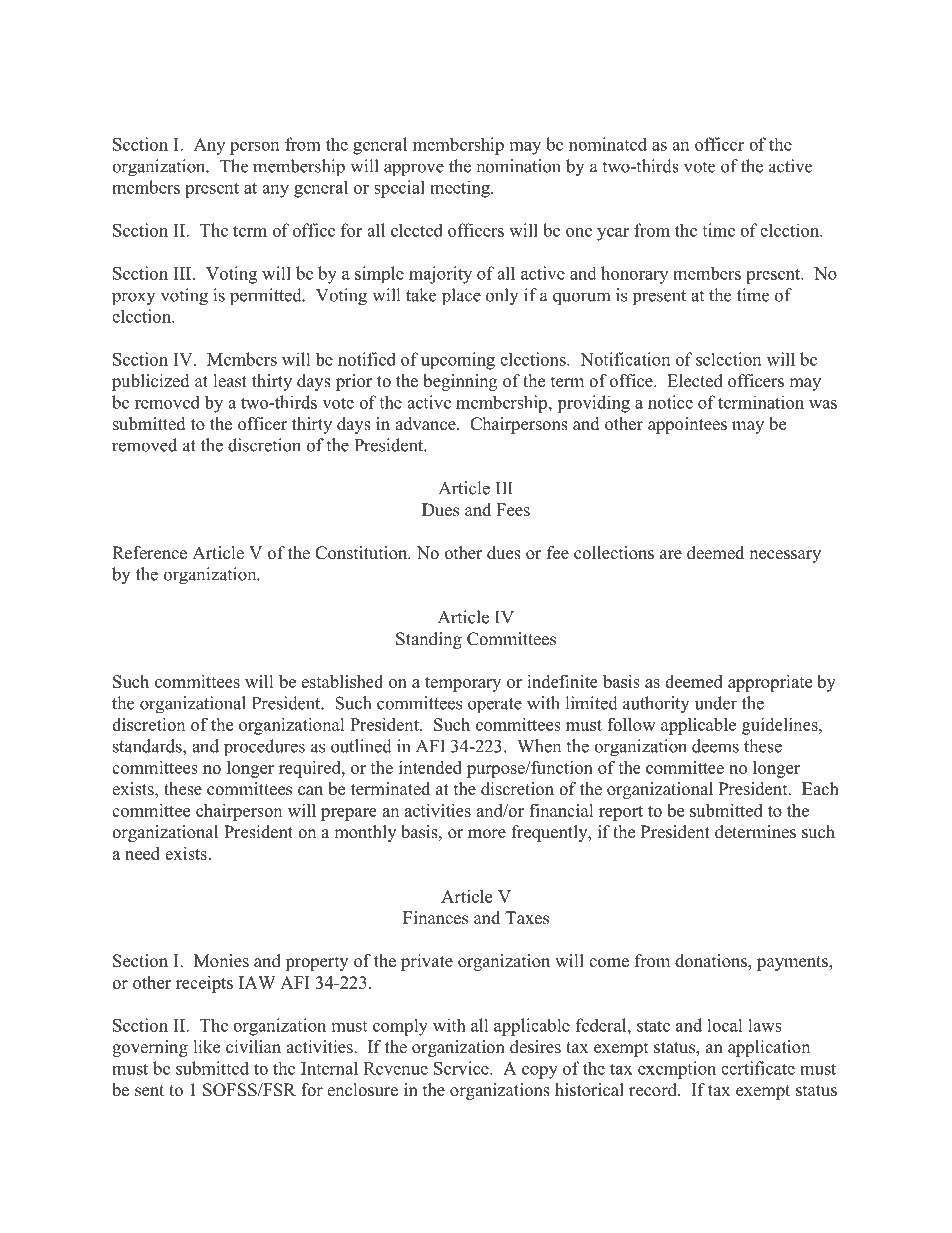 Image resolution: width=952 pixels, height=1233 pixels. Describe the element at coordinates (461, 189) in the screenshot. I see `meeting` at that location.
